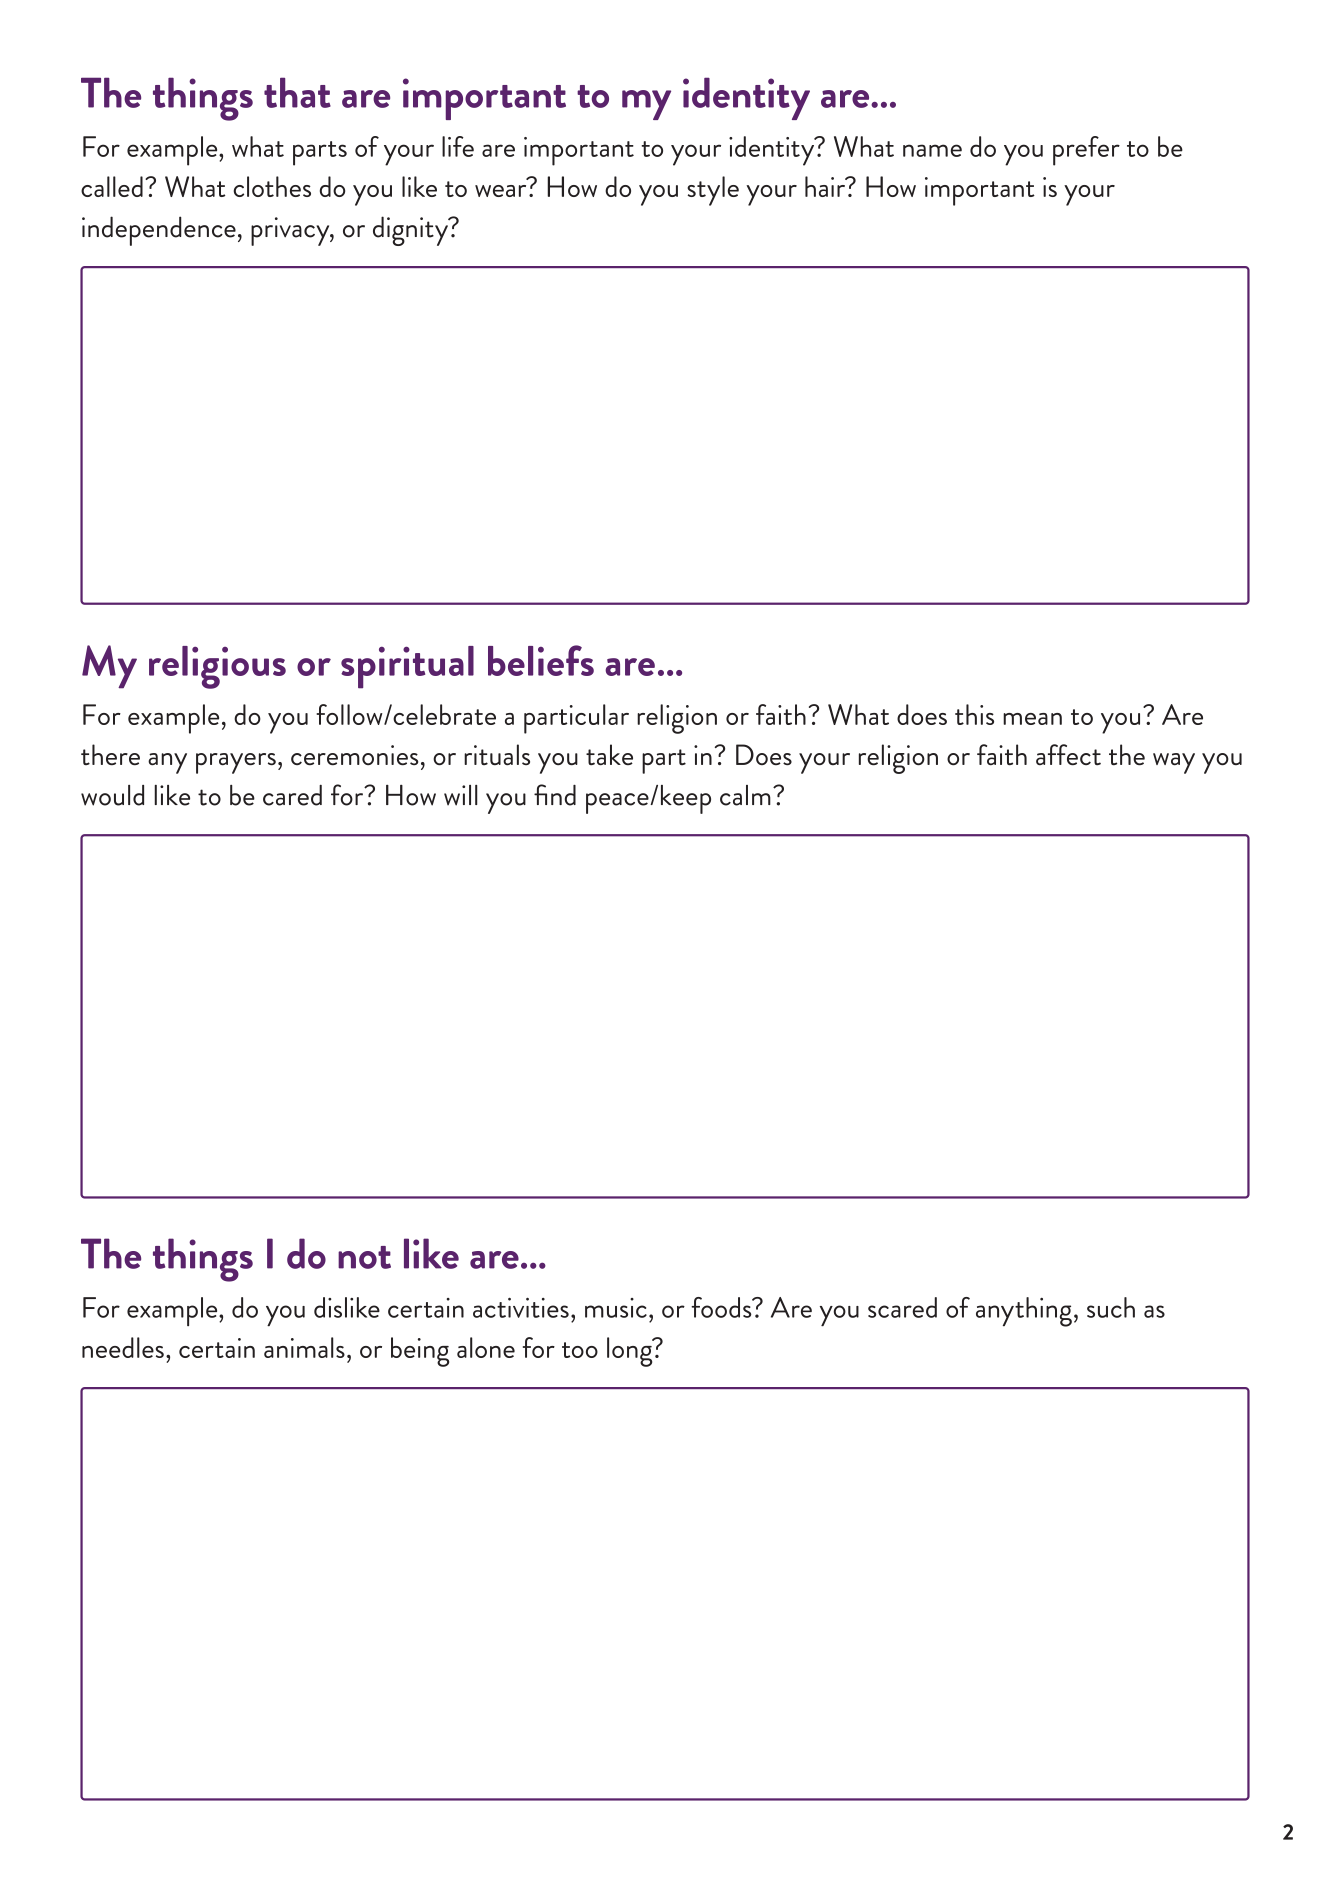 Image resolution: width=1330 pixels, height=1881 pixels. I want to click on religious, so click(217, 667).
